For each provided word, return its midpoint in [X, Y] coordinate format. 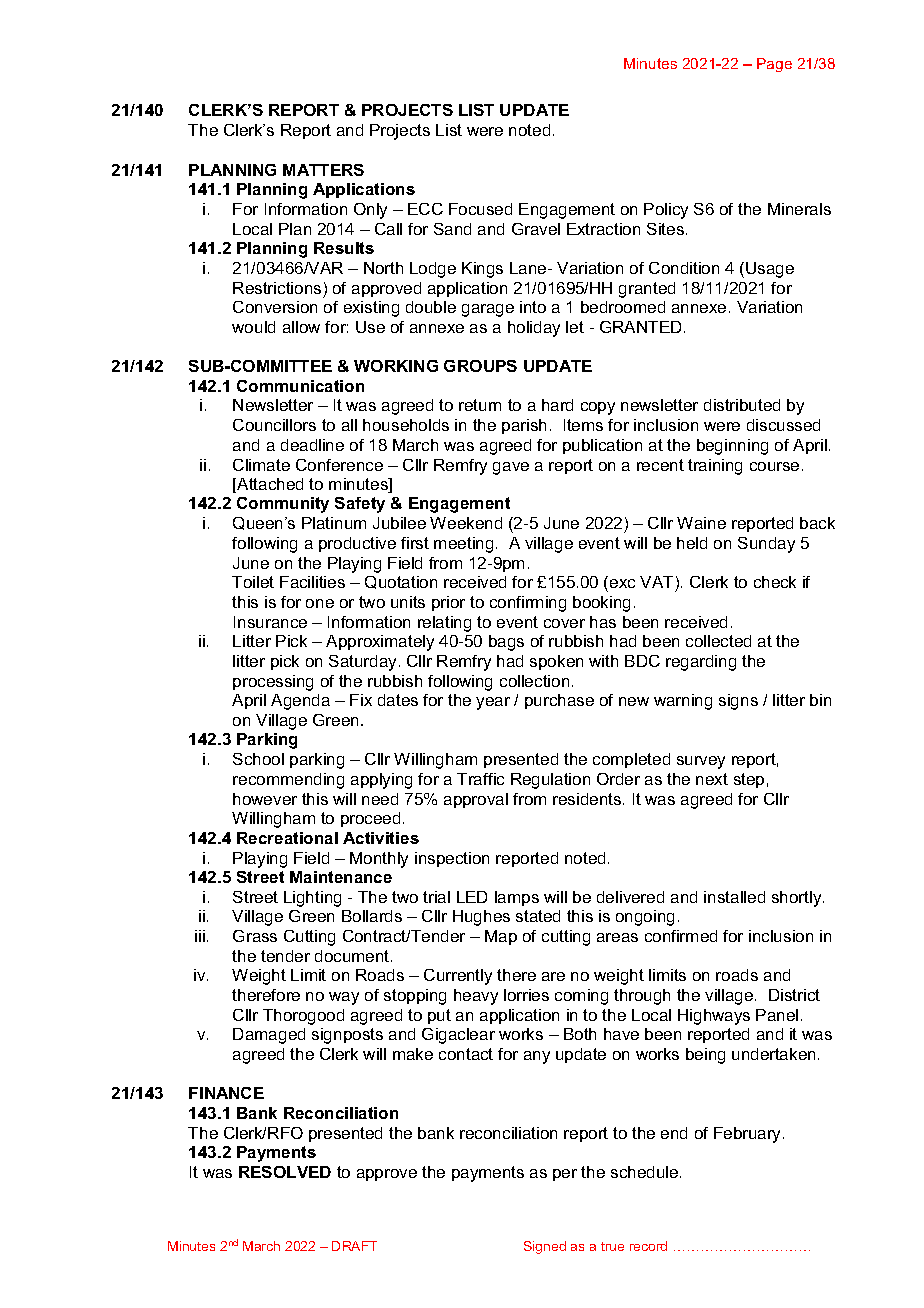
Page [774, 65]
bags [506, 643]
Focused [480, 209]
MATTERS [323, 170]
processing [273, 683]
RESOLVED [285, 1172]
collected [718, 641]
